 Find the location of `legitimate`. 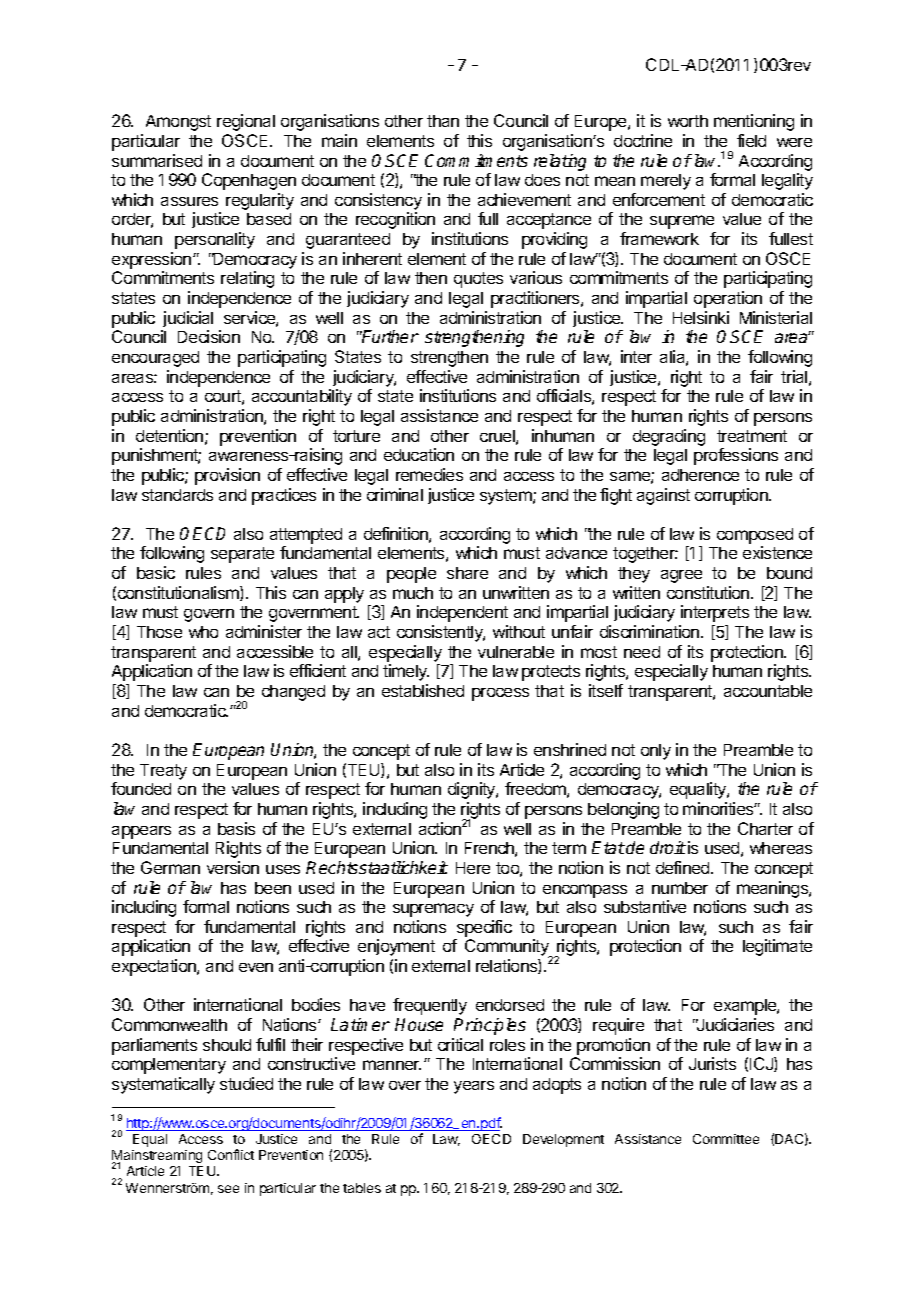

legitimate is located at coordinates (777, 947).
